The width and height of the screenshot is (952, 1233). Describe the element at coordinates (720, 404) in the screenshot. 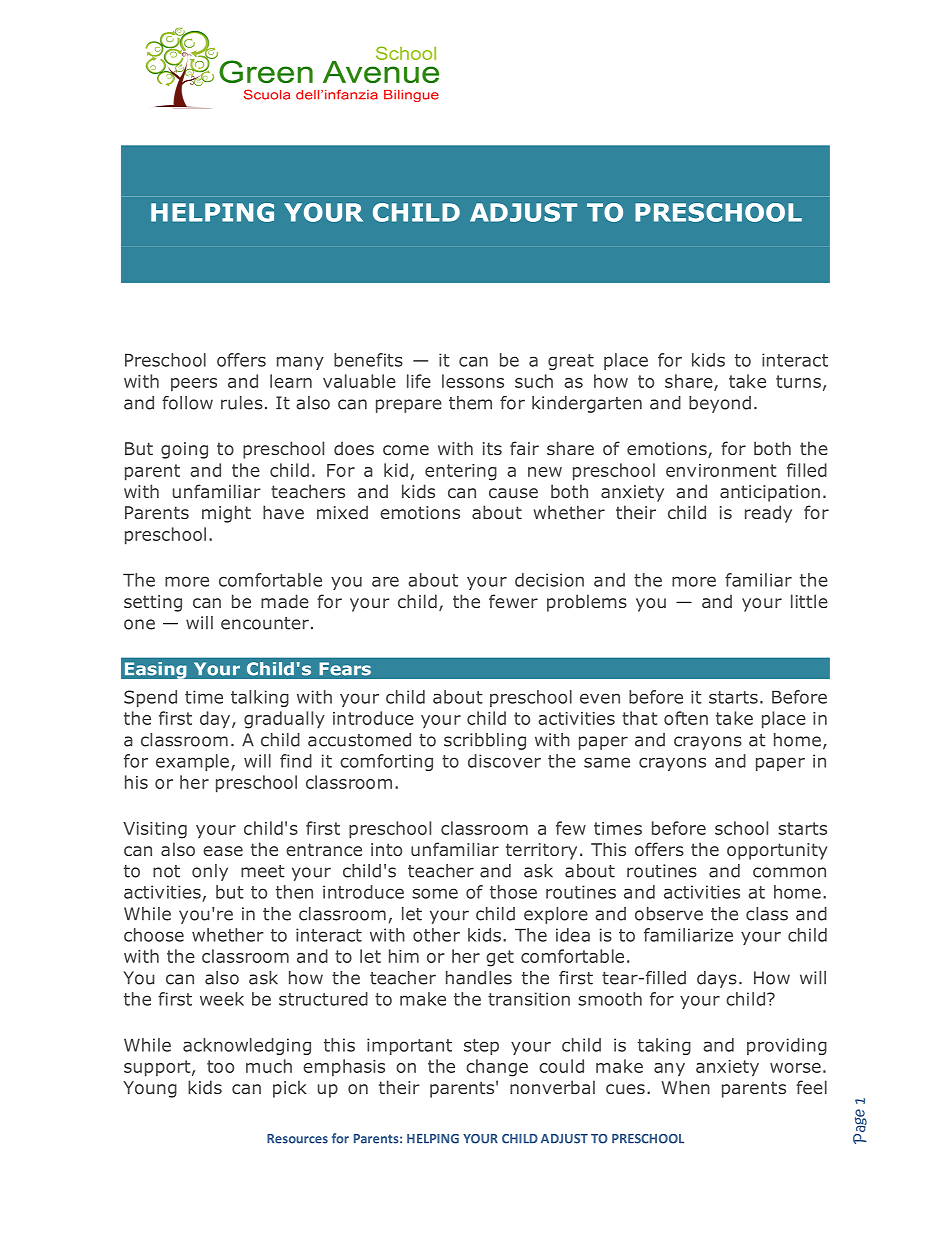

I see `beyond` at that location.
